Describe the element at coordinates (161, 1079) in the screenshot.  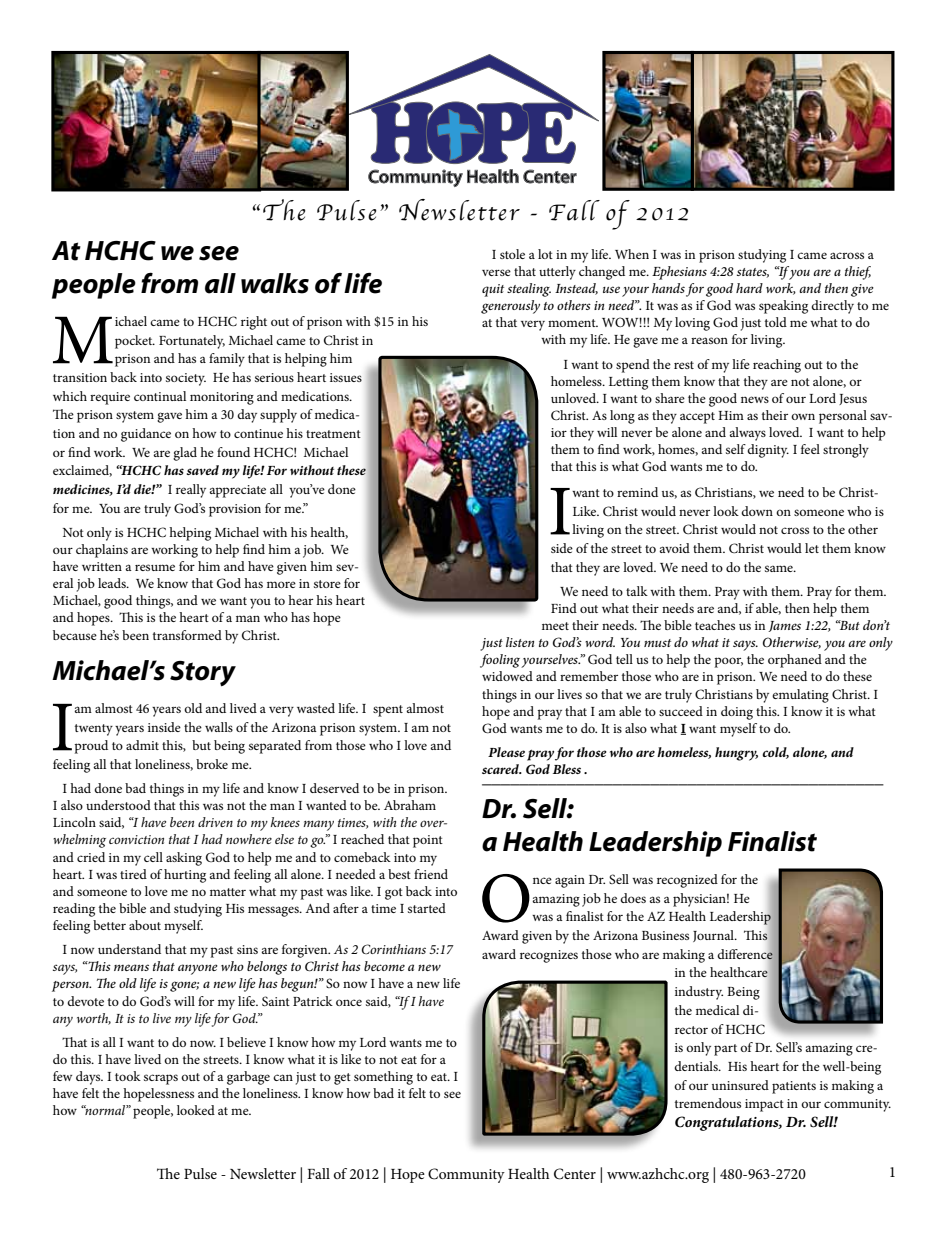
I see `scraps` at that location.
